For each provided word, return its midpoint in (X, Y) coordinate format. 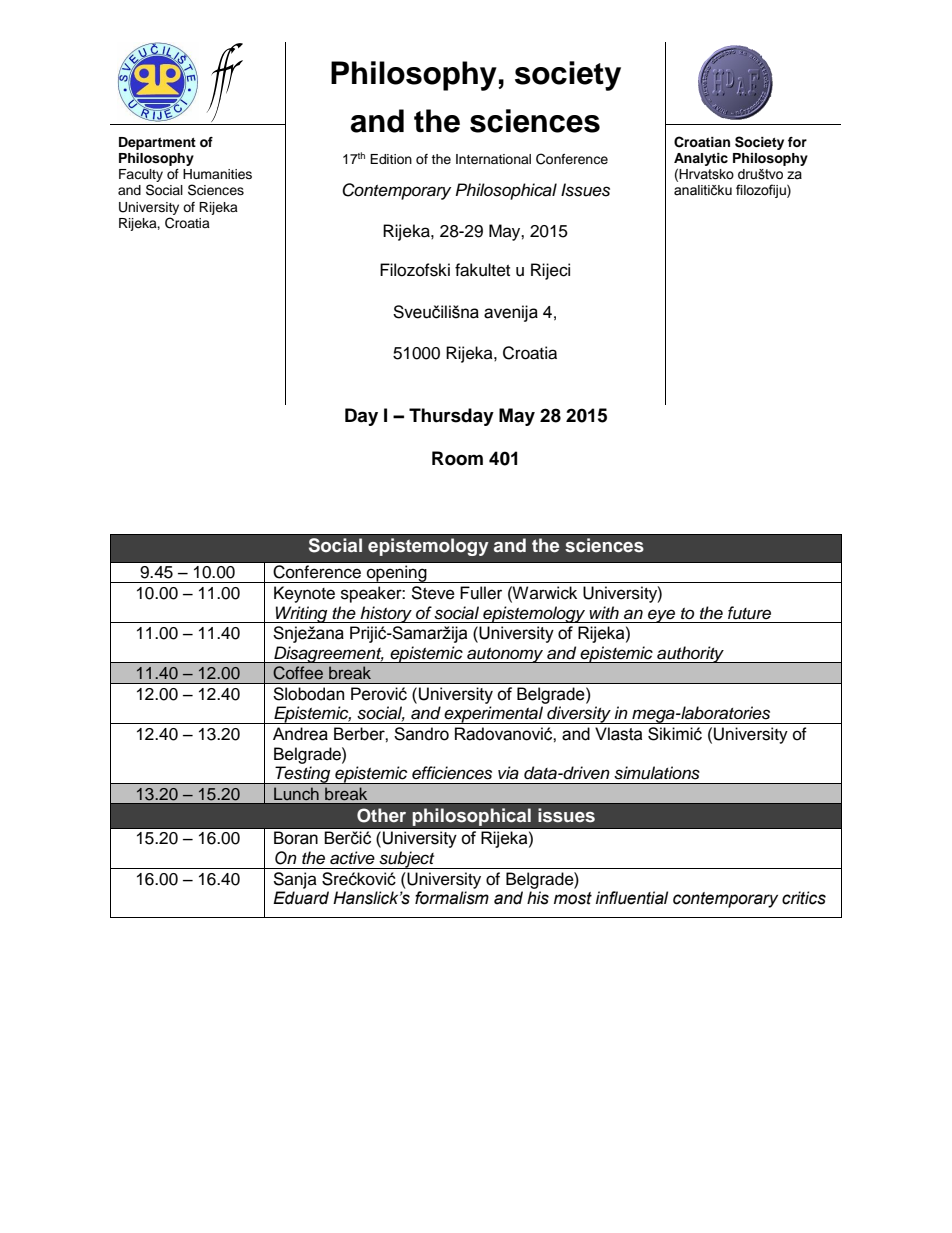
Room (457, 458)
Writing (302, 614)
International (493, 159)
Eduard (301, 898)
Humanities (217, 174)
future (749, 613)
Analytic (701, 159)
